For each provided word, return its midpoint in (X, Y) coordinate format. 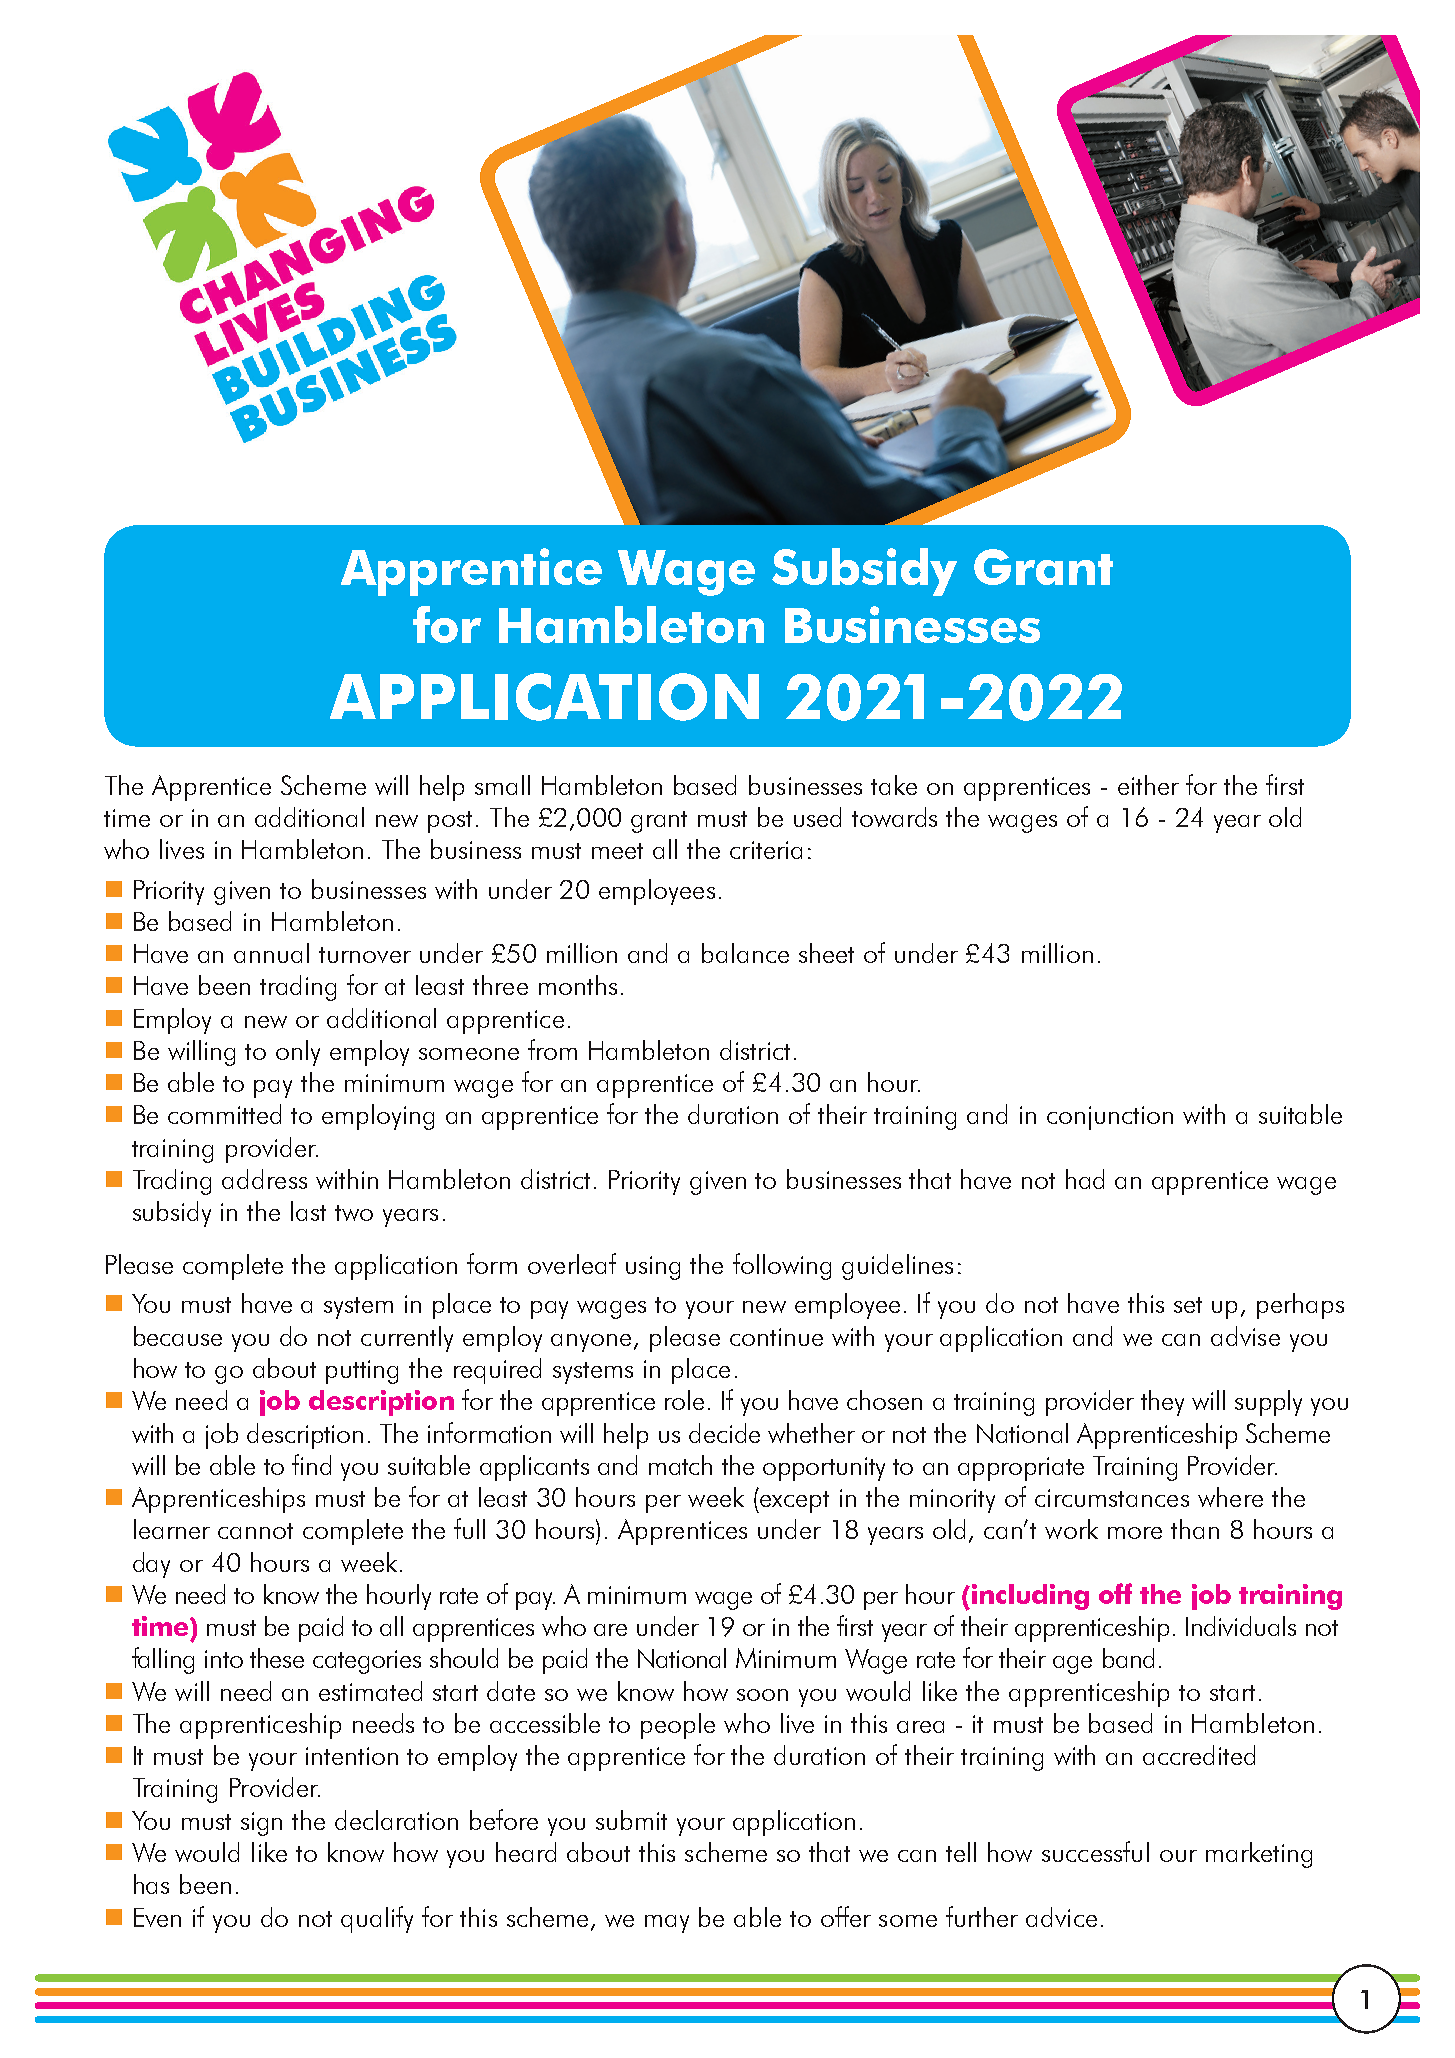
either (1148, 785)
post (450, 822)
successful (1095, 1851)
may (667, 1924)
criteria (766, 850)
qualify (377, 1919)
